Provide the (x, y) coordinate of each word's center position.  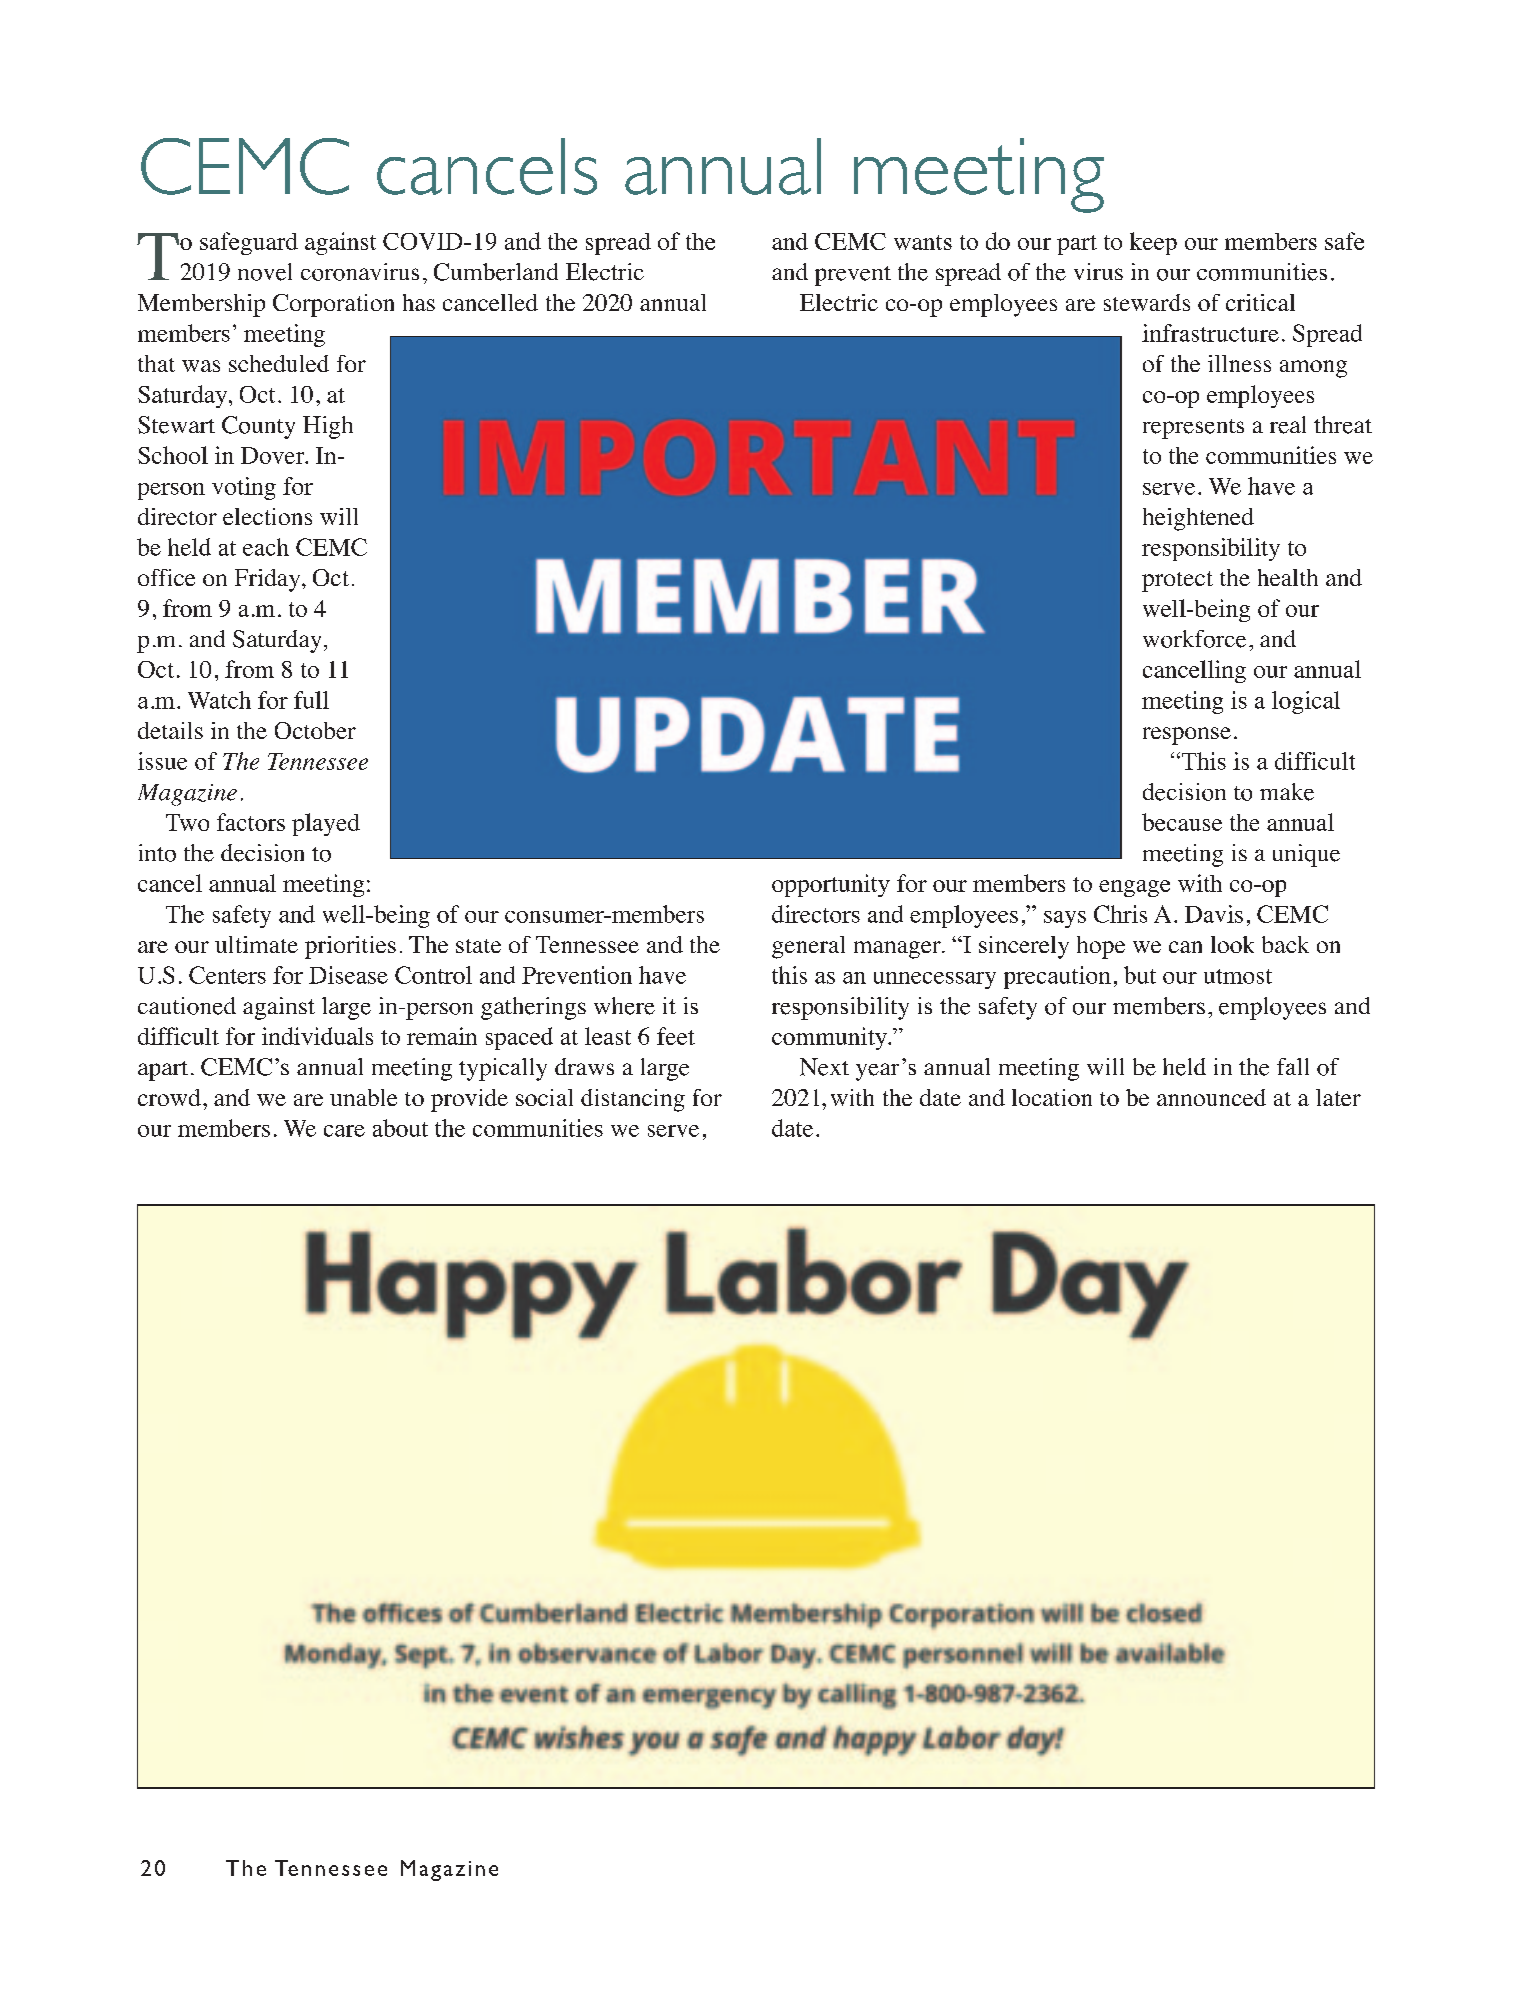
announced (1211, 1097)
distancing (633, 1100)
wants (923, 242)
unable (363, 1097)
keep (1153, 243)
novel (265, 272)
